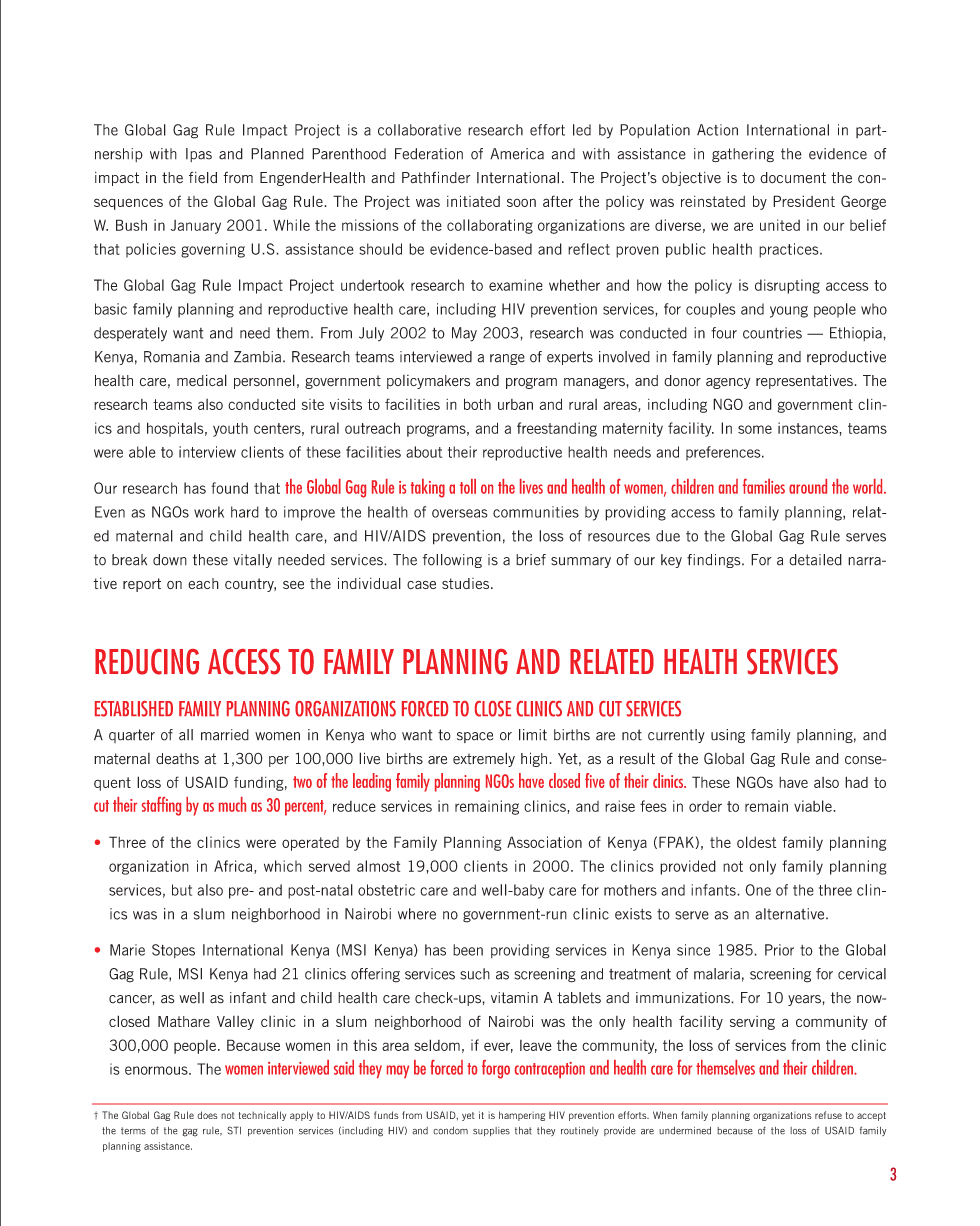  What do you see at coordinates (207, 1115) in the image?
I see `does` at bounding box center [207, 1115].
